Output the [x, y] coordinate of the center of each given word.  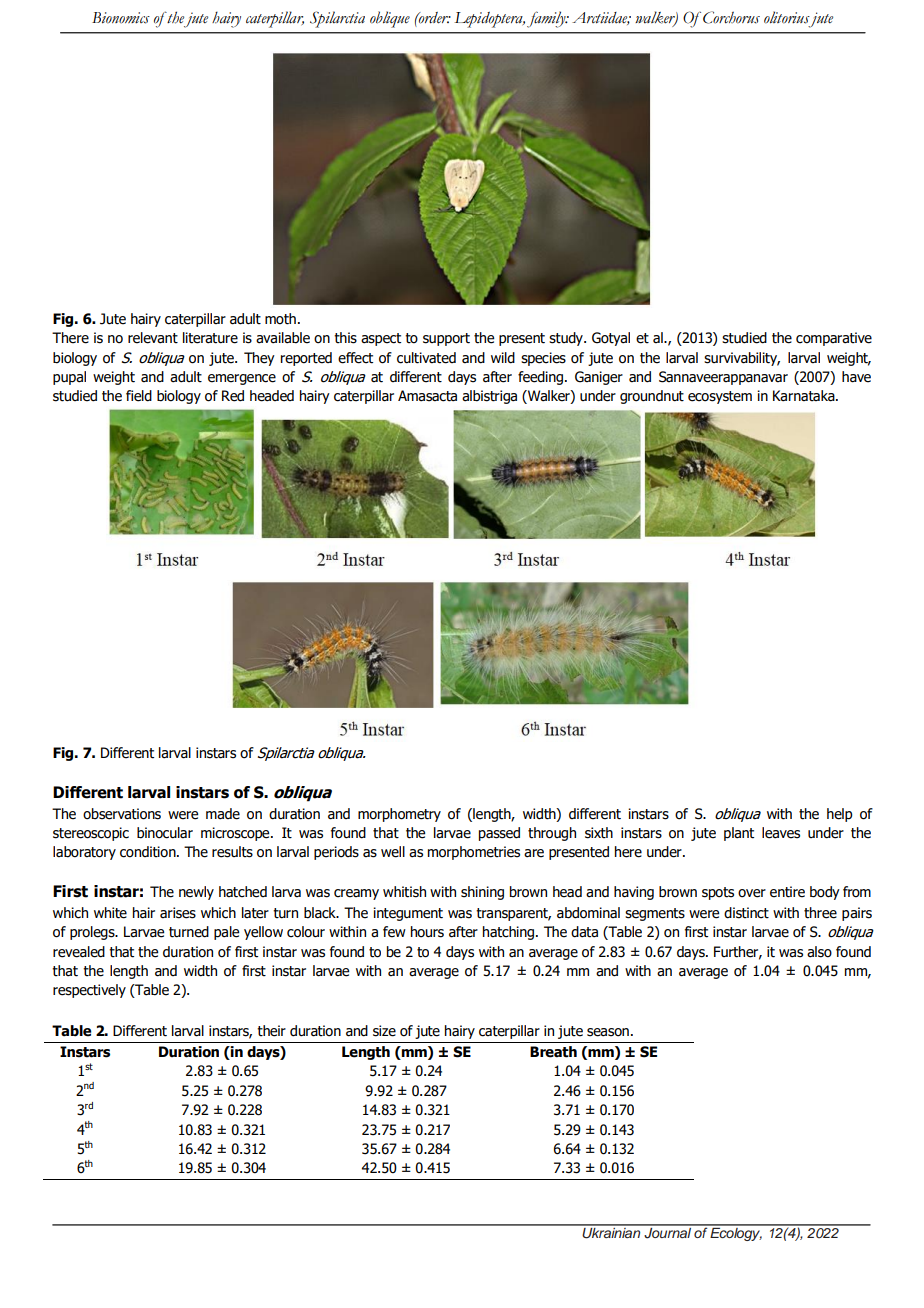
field [139, 396]
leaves [781, 833]
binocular [165, 833]
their [271, 1031]
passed [499, 834]
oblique [390, 19]
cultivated [426, 358]
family [547, 19]
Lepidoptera [489, 20]
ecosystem [720, 397]
